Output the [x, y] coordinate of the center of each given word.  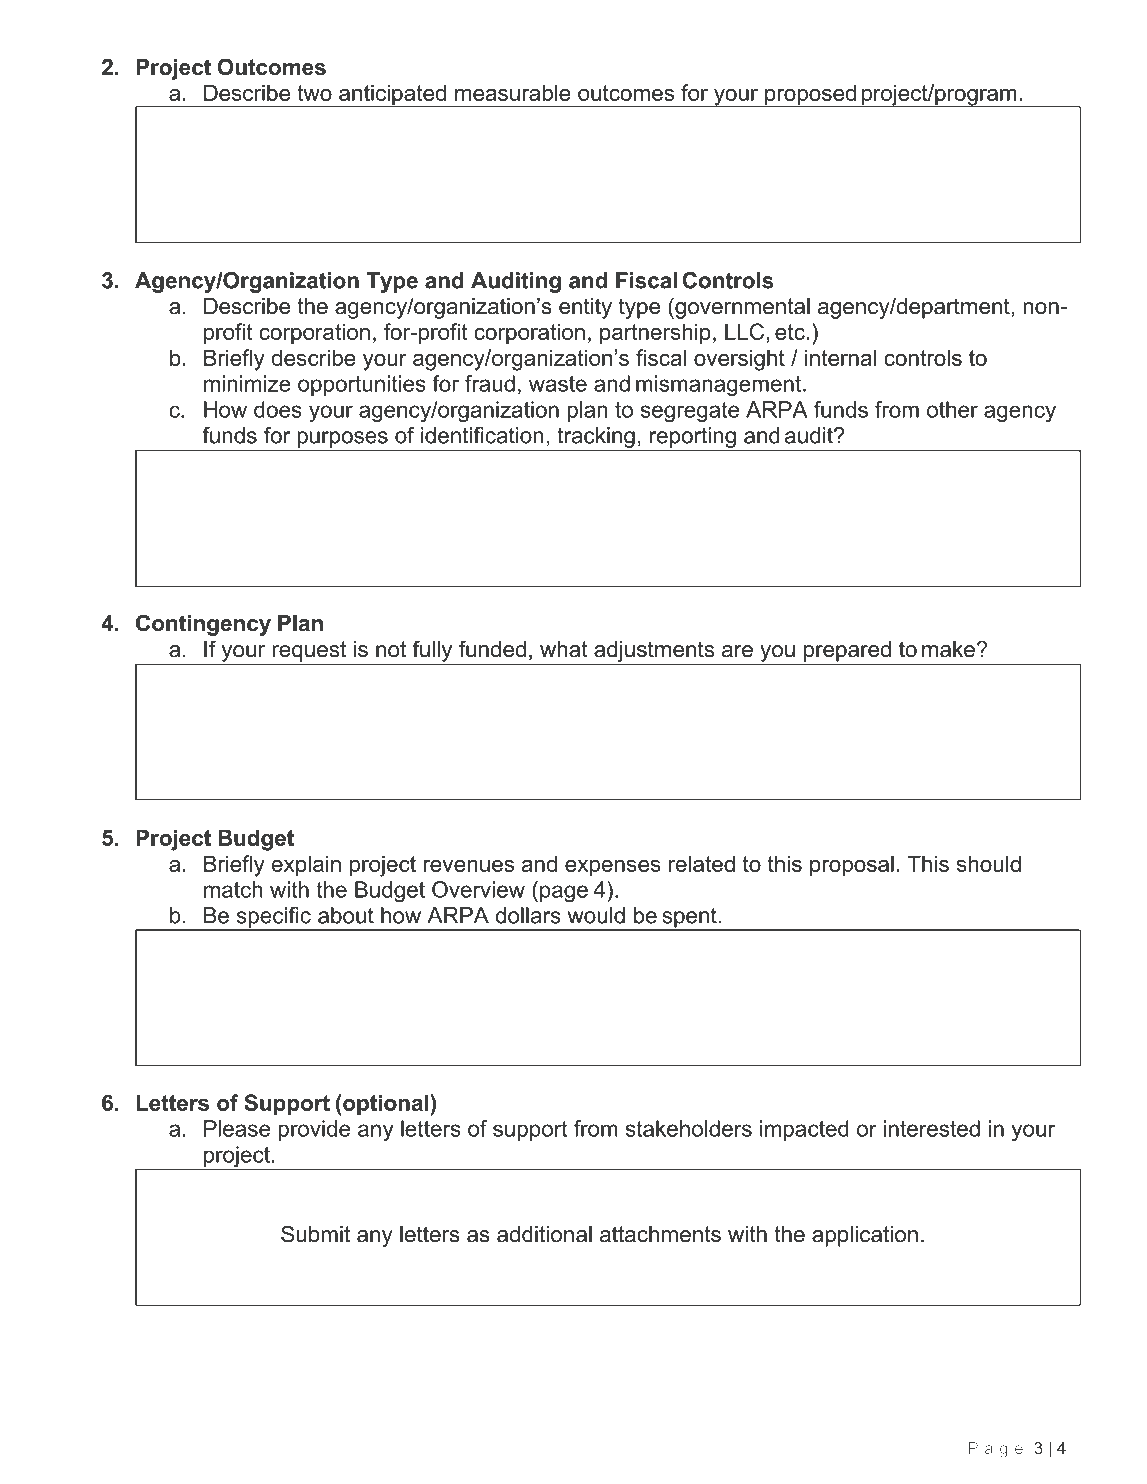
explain [306, 866]
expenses [613, 868]
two [314, 93]
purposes [343, 439]
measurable [513, 92]
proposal [852, 866]
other [952, 409]
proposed [810, 96]
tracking [596, 437]
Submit [315, 1234]
